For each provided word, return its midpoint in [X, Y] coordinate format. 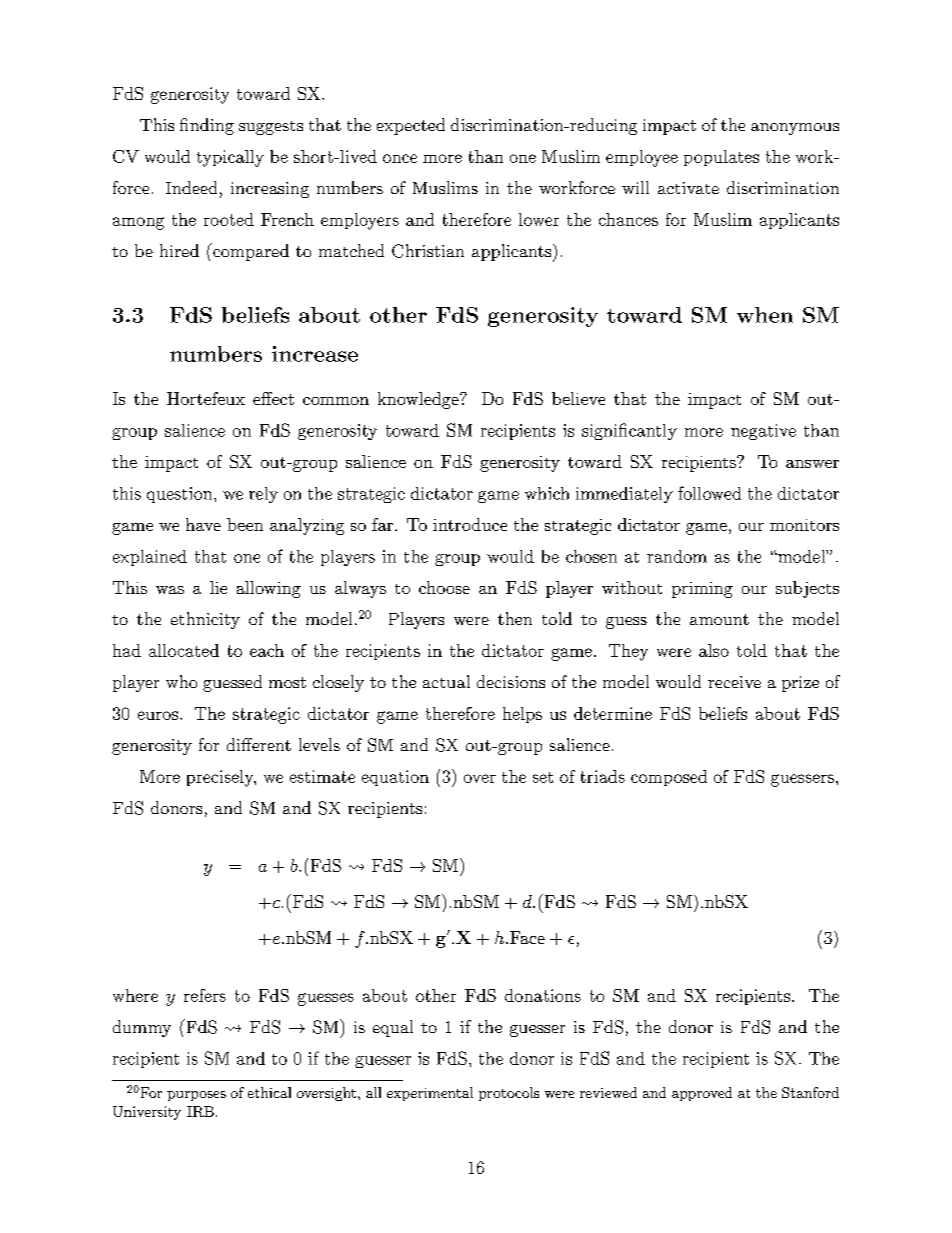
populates [721, 158]
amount [719, 619]
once [400, 158]
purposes [196, 1096]
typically [230, 158]
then [515, 618]
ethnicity [205, 620]
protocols [509, 1094]
